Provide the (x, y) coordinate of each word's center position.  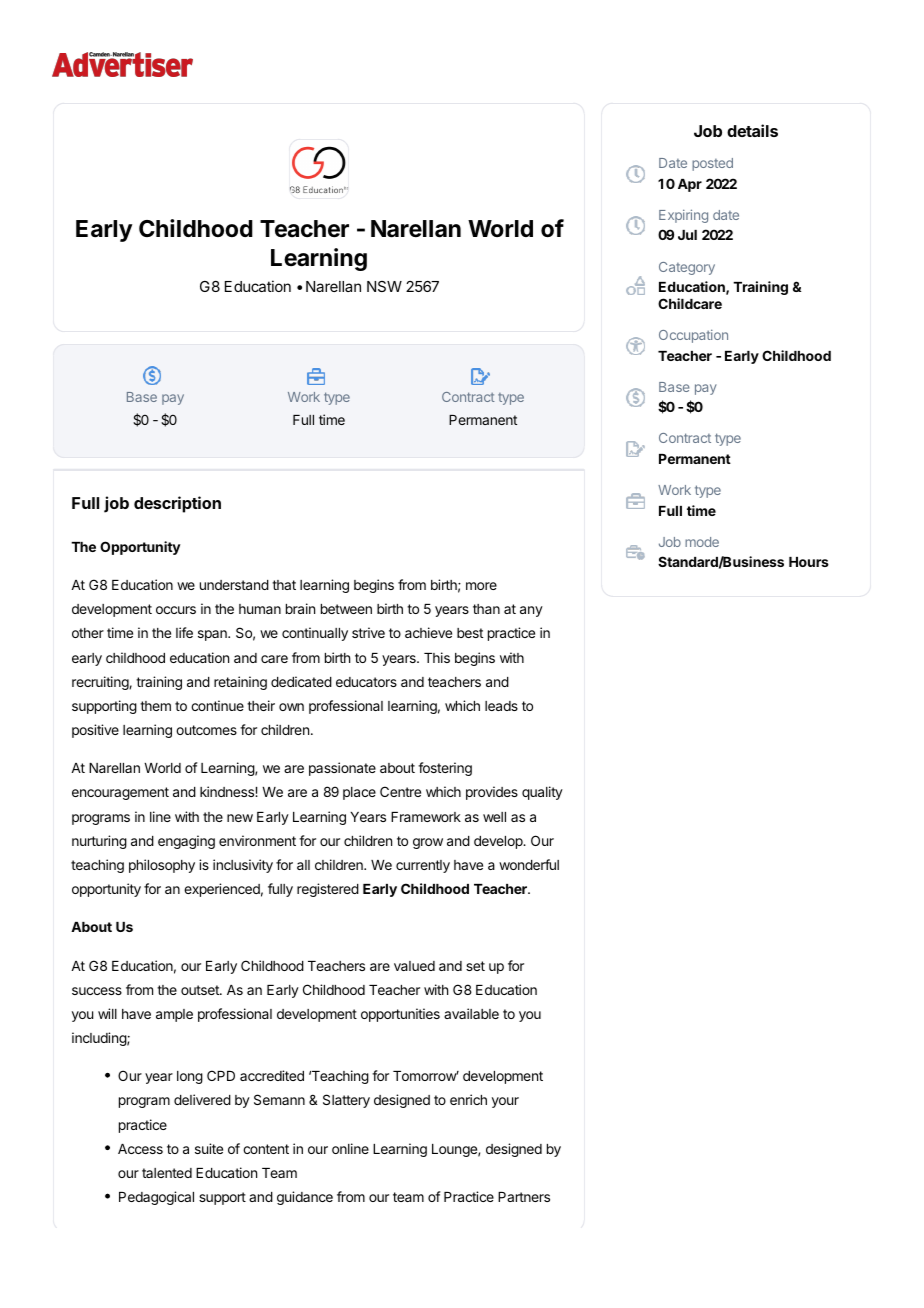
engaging (186, 842)
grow (428, 843)
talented (167, 1173)
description (177, 504)
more (481, 586)
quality (542, 793)
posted (712, 164)
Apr (690, 185)
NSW (384, 286)
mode (702, 542)
